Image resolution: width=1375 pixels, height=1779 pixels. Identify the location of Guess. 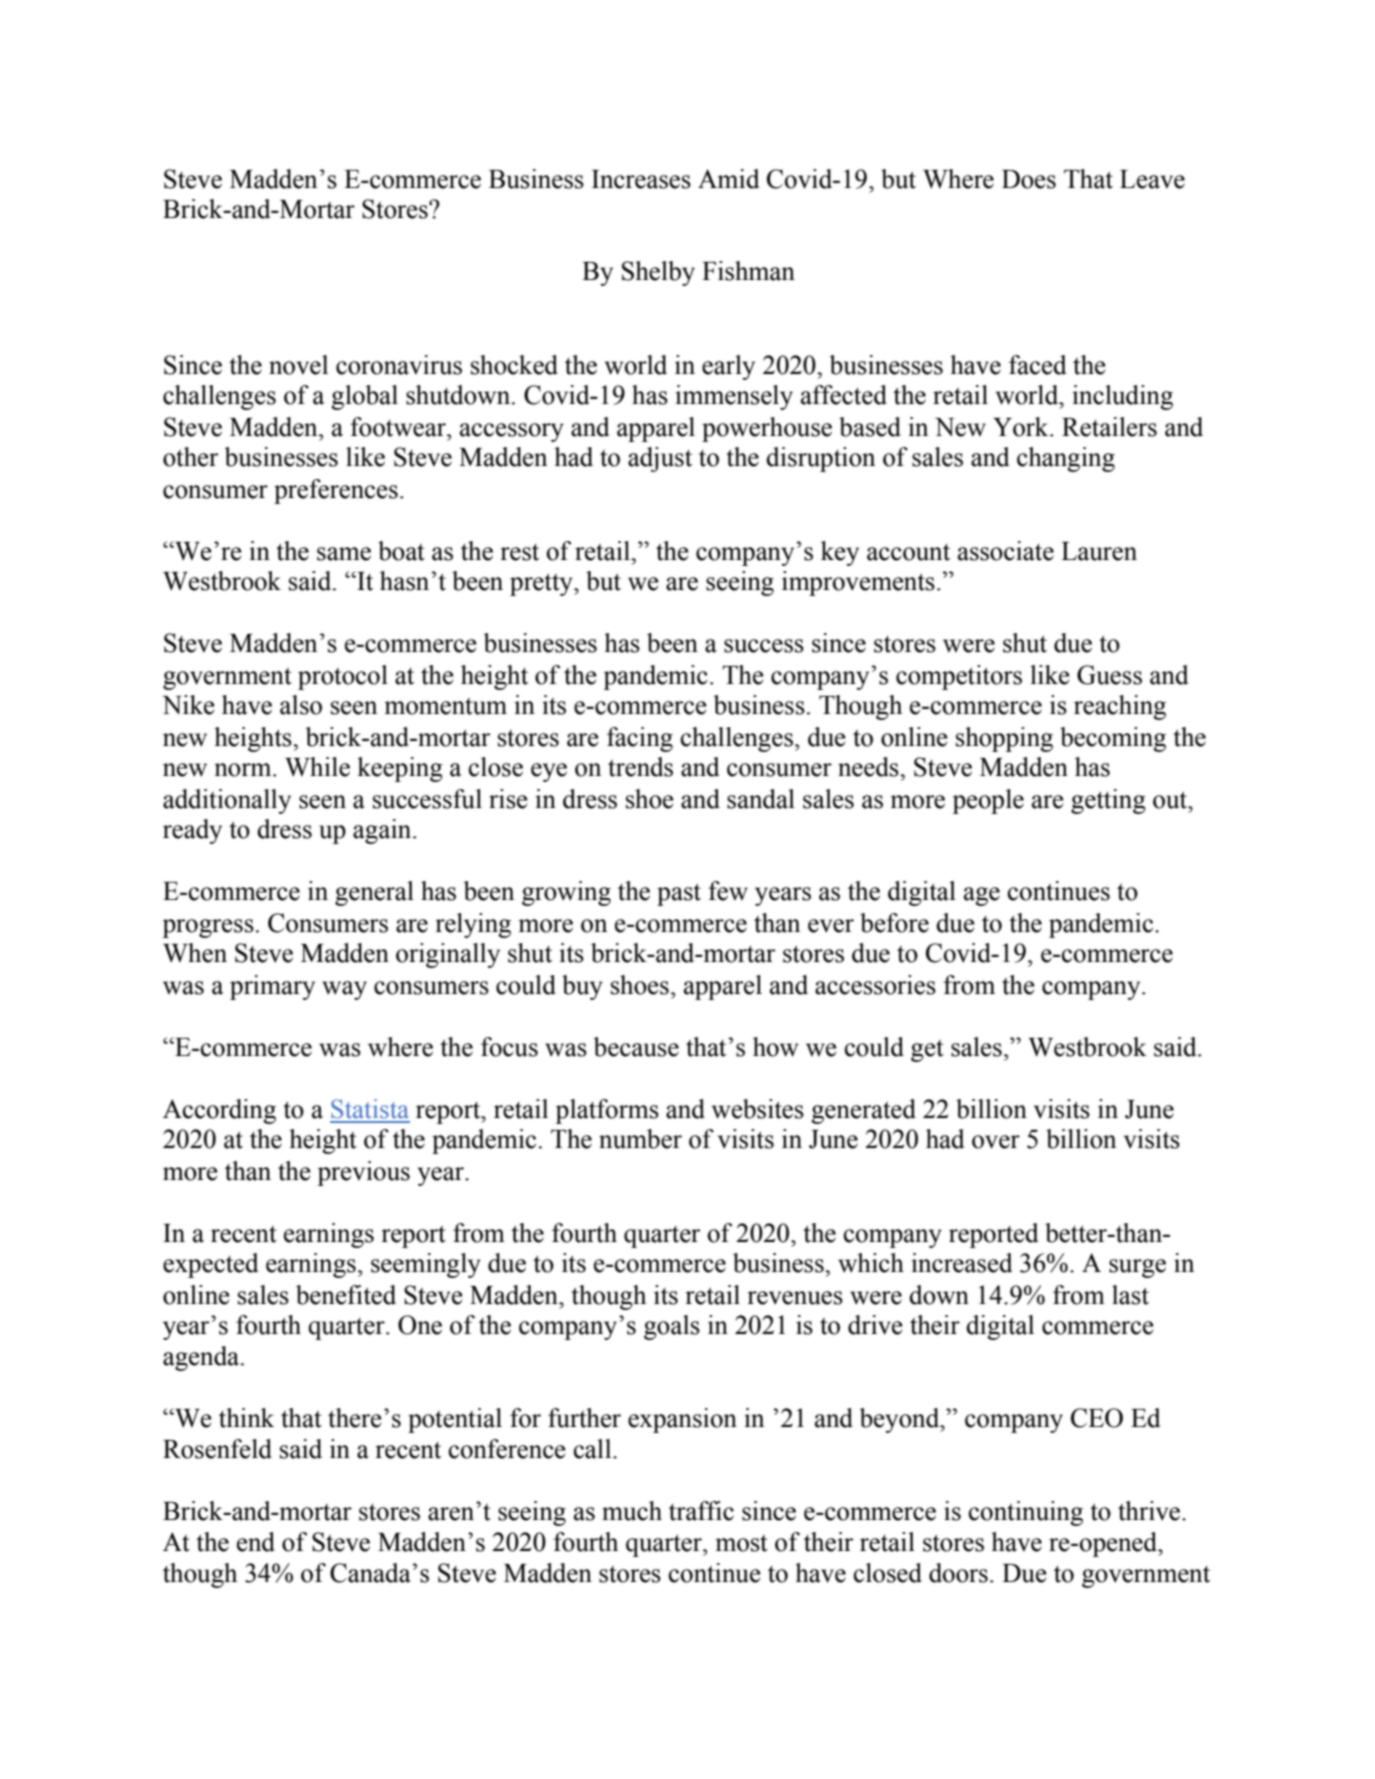
(1109, 675).
